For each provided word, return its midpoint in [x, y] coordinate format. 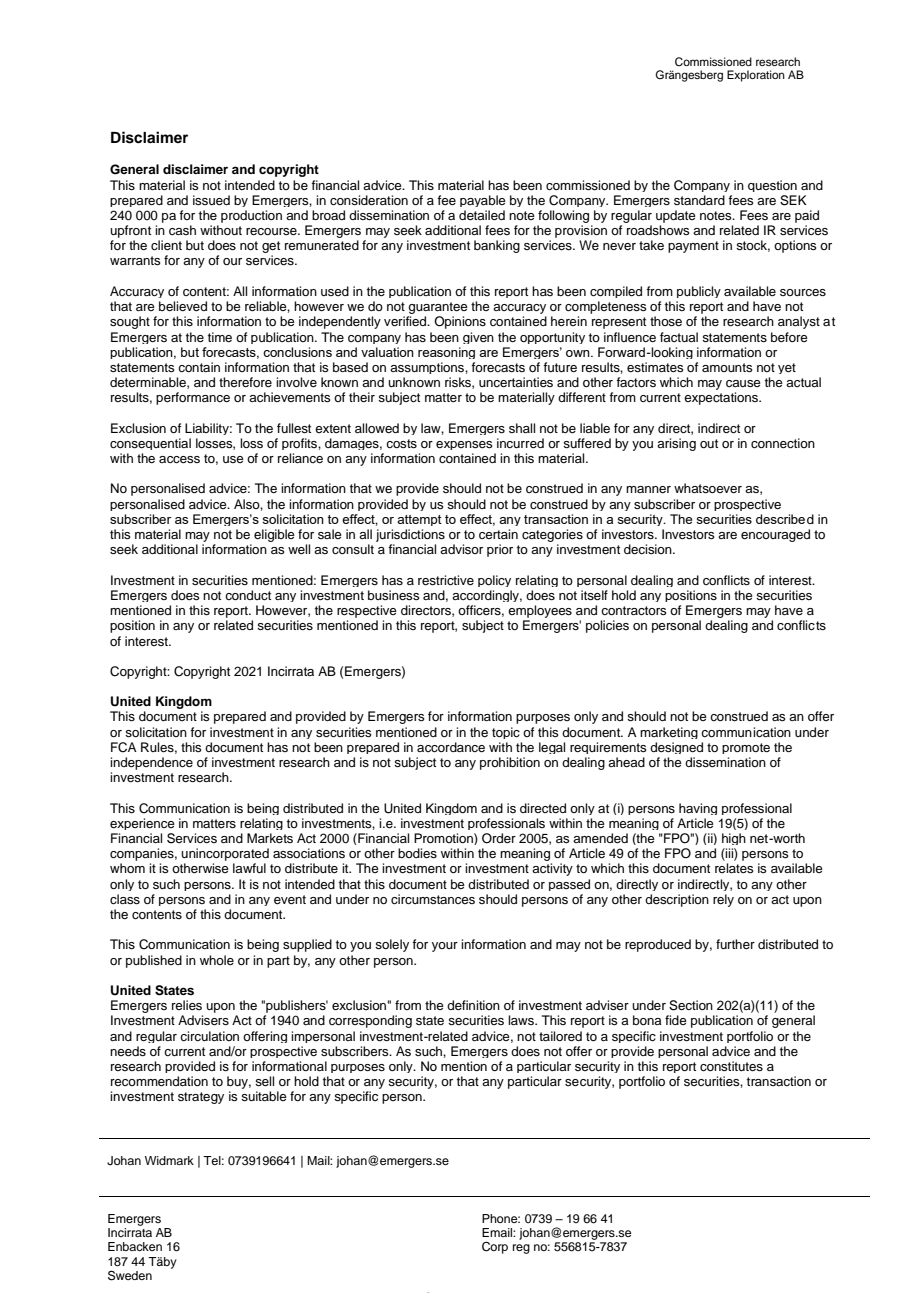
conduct [248, 595]
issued [211, 200]
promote [746, 748]
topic [506, 733]
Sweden [130, 1275]
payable [483, 201]
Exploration [756, 76]
